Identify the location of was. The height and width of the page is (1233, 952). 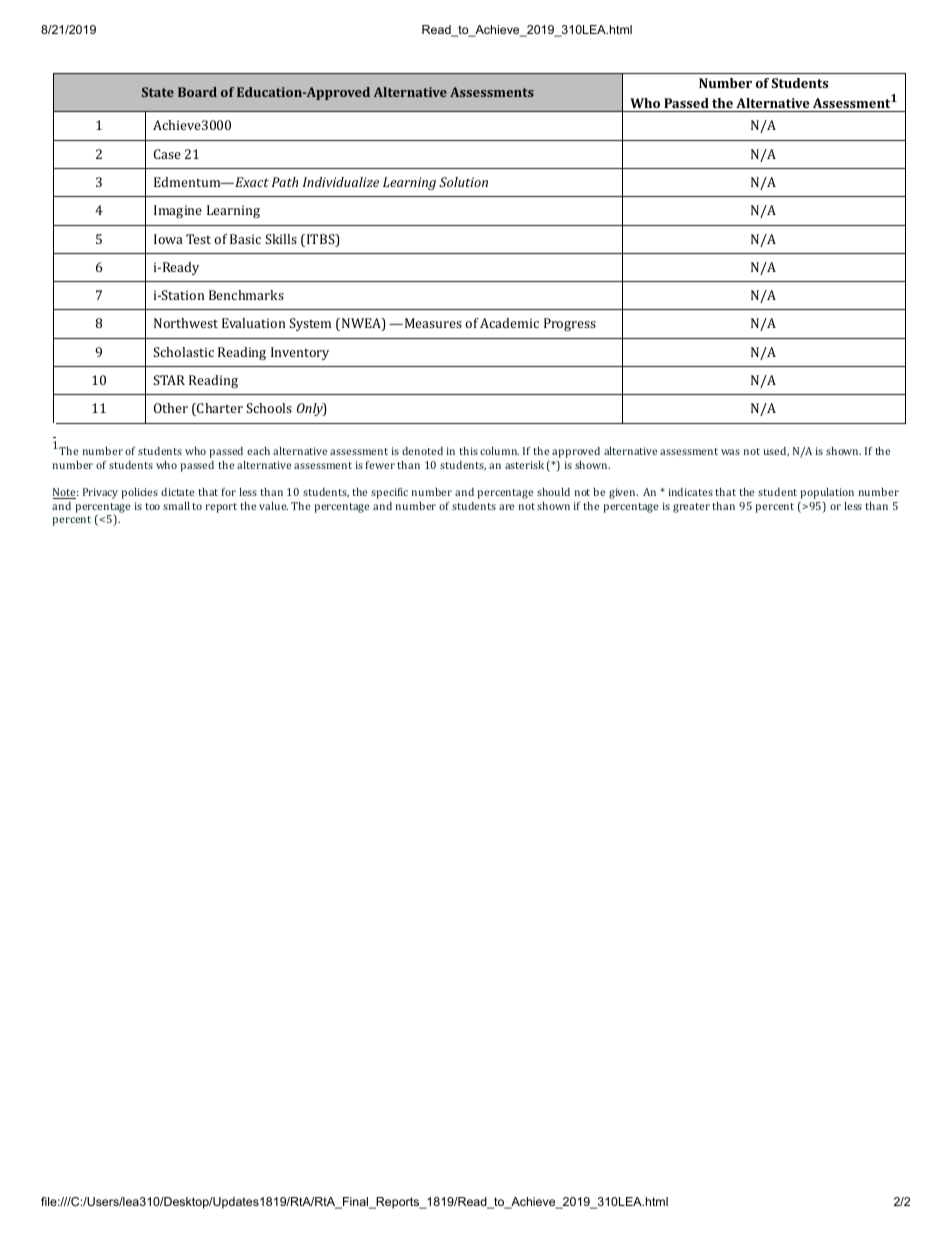
(730, 452).
